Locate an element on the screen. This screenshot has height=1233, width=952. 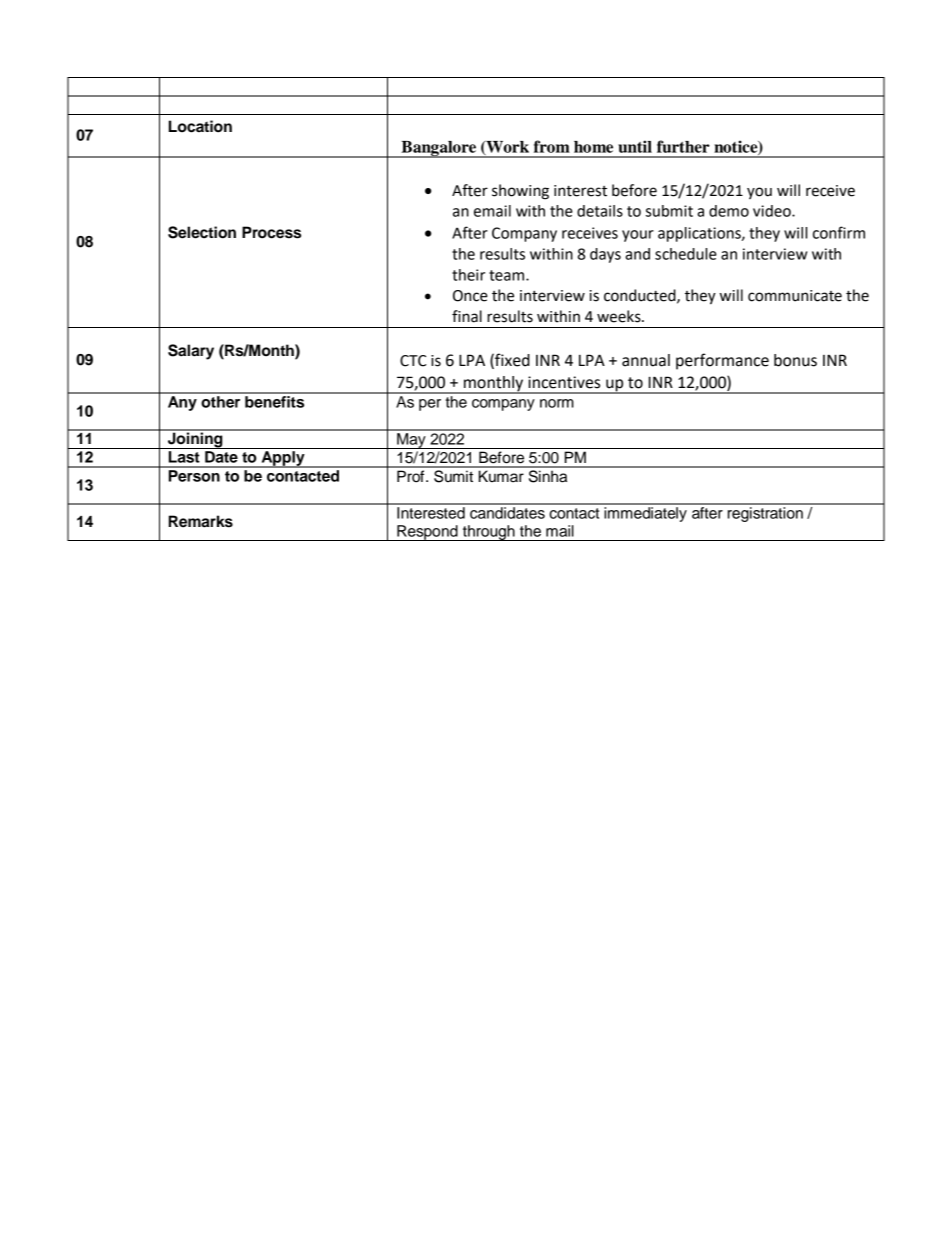
incentives is located at coordinates (564, 382).
